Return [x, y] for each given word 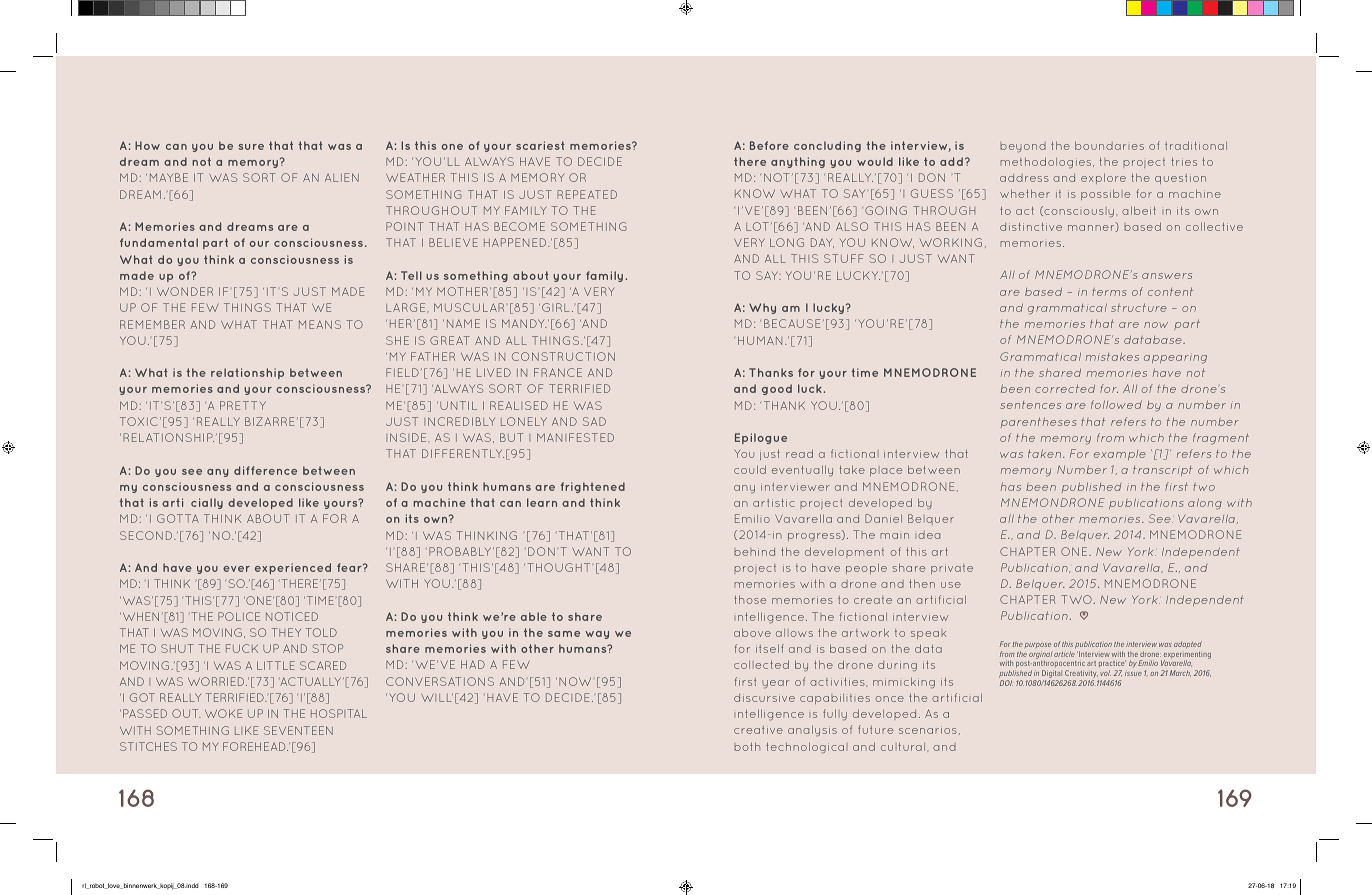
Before [769, 145]
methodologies [1047, 162]
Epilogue [761, 438]
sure [251, 147]
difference [265, 470]
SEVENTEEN [298, 730]
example [1120, 455]
